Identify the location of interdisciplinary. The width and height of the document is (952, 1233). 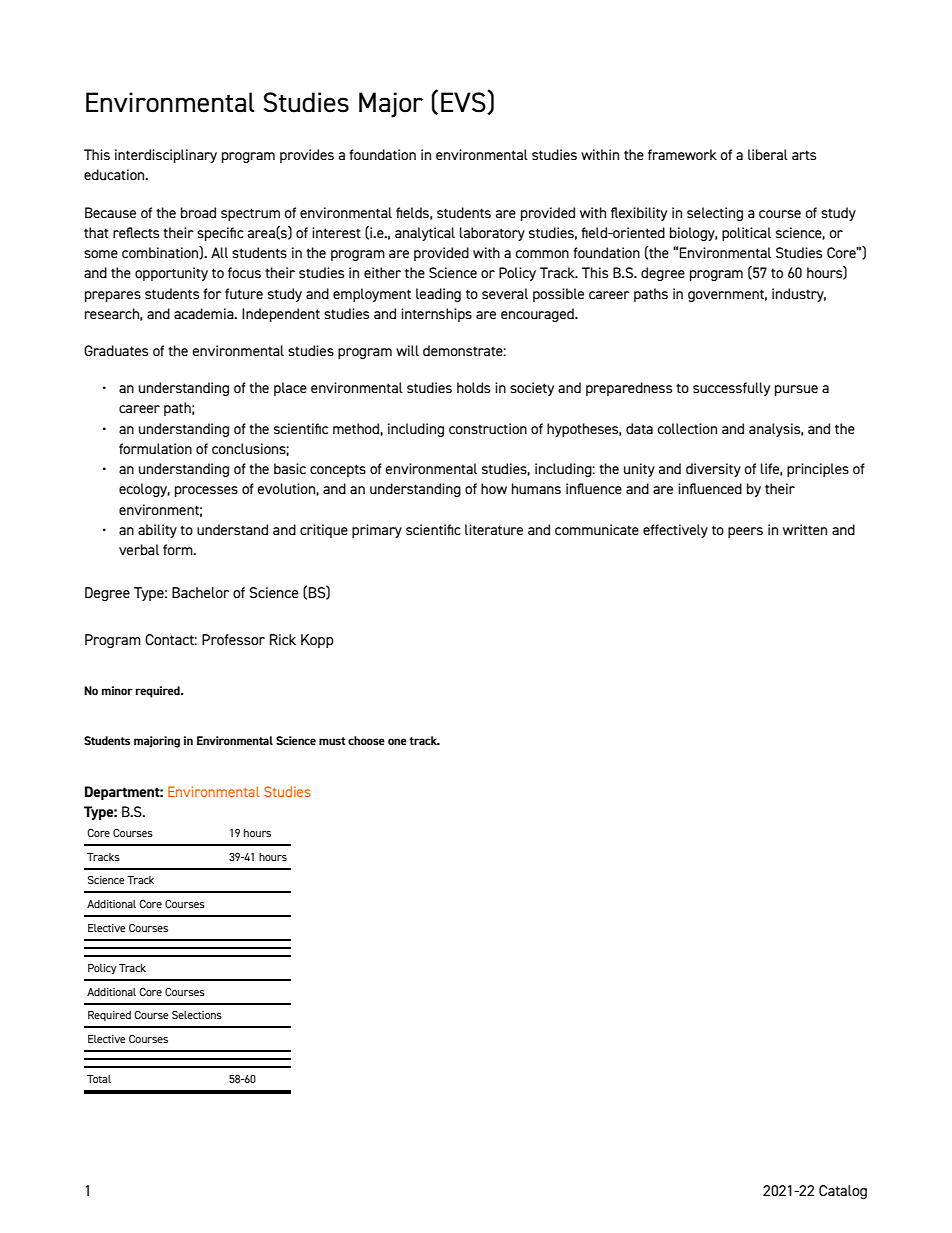
(166, 156).
